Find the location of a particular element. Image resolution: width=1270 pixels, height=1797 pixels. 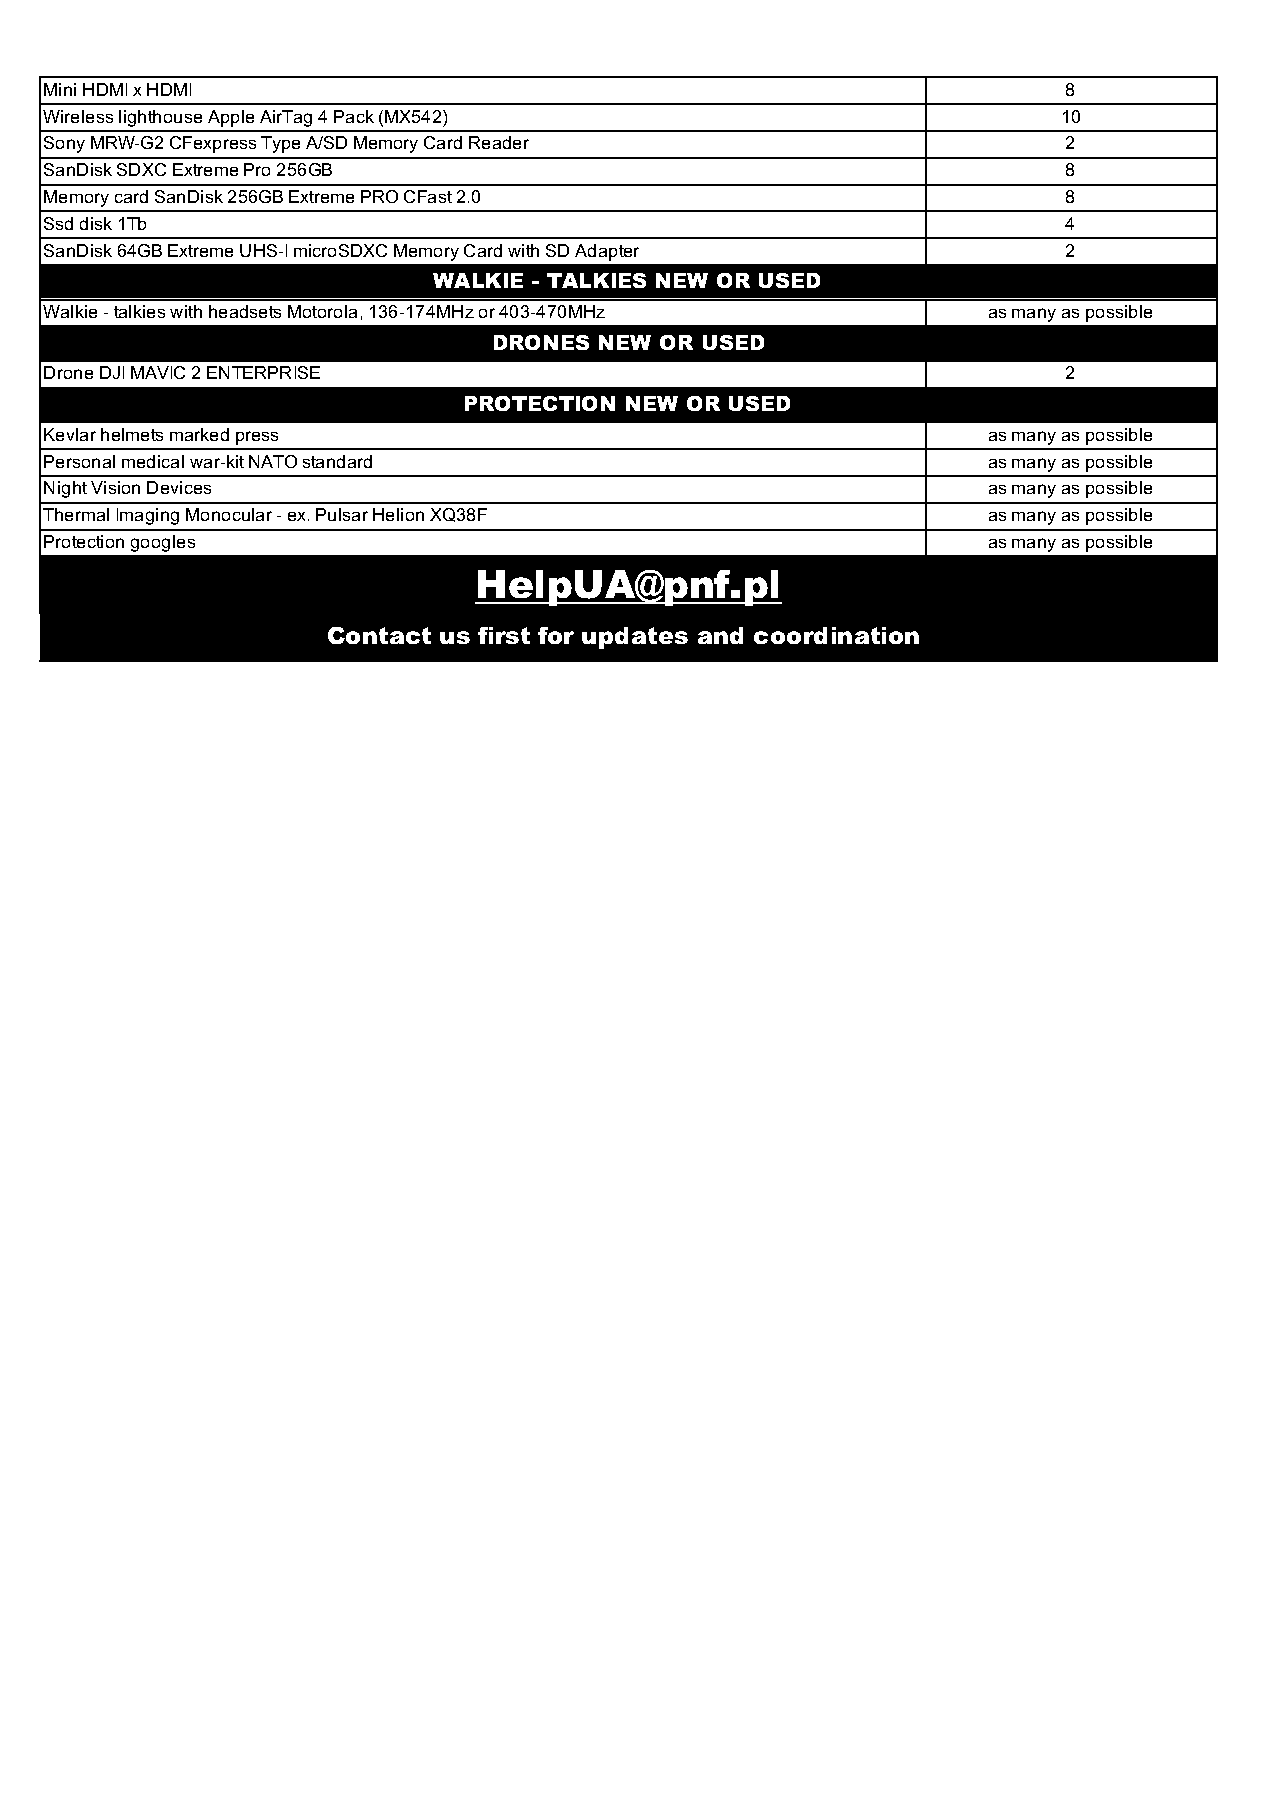

first is located at coordinates (504, 635).
